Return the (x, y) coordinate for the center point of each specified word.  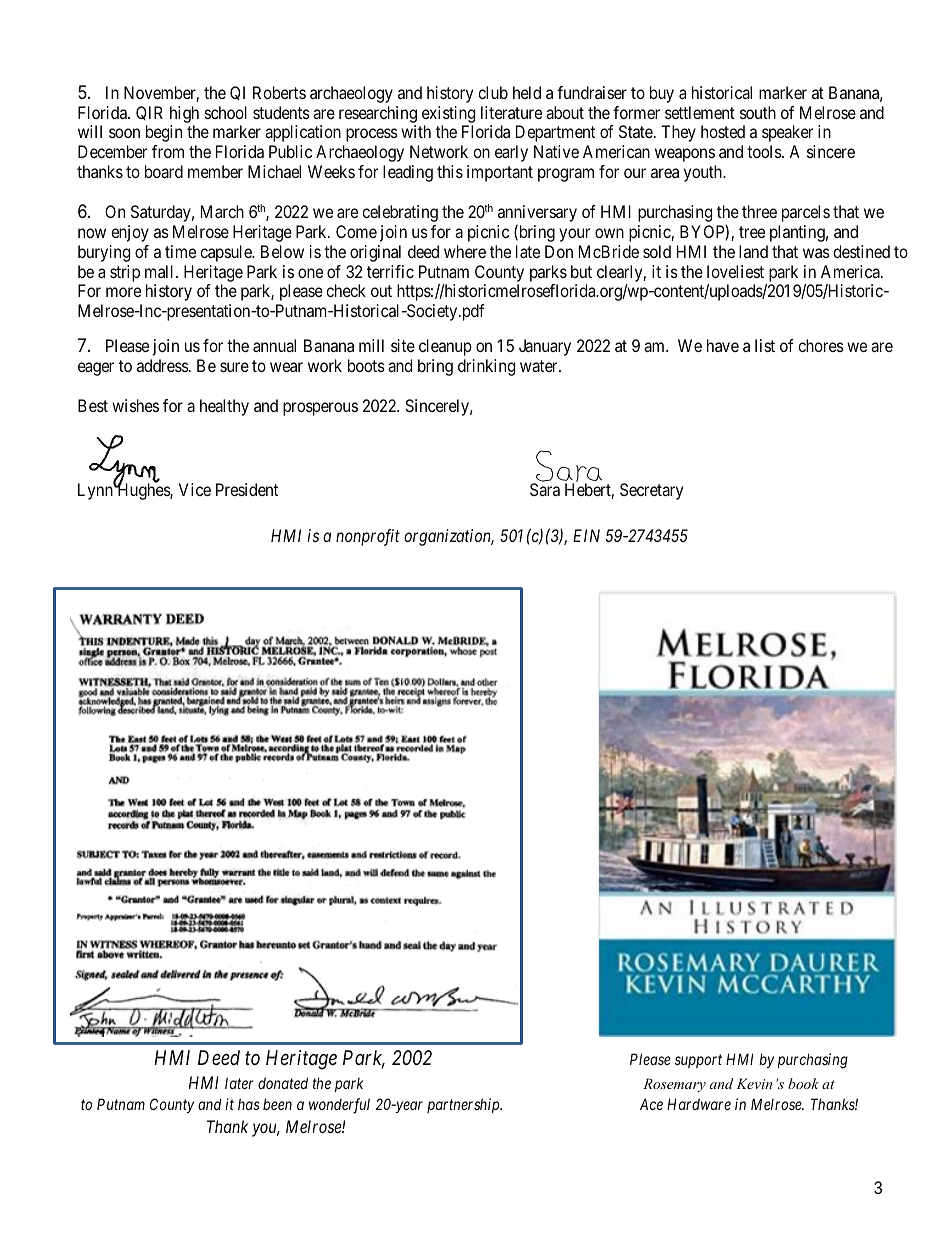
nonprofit (368, 537)
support (698, 1061)
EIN (586, 535)
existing (448, 114)
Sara (545, 489)
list (765, 345)
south (758, 112)
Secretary (651, 491)
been (277, 1104)
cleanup (445, 347)
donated (283, 1083)
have (723, 345)
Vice (195, 489)
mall (161, 271)
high (184, 114)
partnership (464, 1105)
